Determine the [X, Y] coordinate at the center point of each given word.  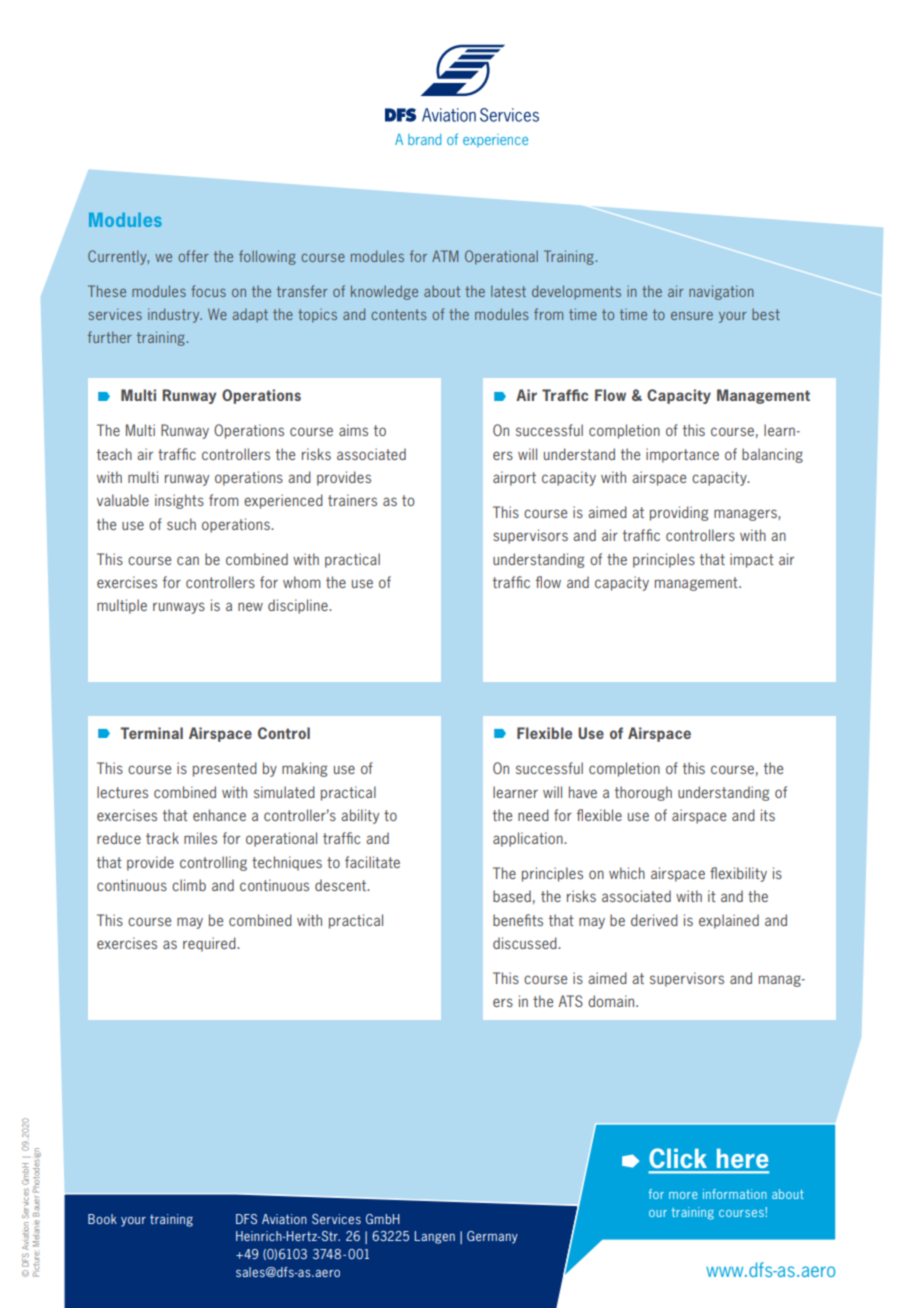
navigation [721, 292]
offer [193, 256]
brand [424, 139]
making [304, 769]
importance [682, 455]
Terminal [151, 733]
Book [102, 1219]
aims [353, 430]
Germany [492, 1237]
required [210, 944]
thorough [643, 793]
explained [729, 921]
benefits [518, 920]
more [683, 1195]
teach [114, 454]
